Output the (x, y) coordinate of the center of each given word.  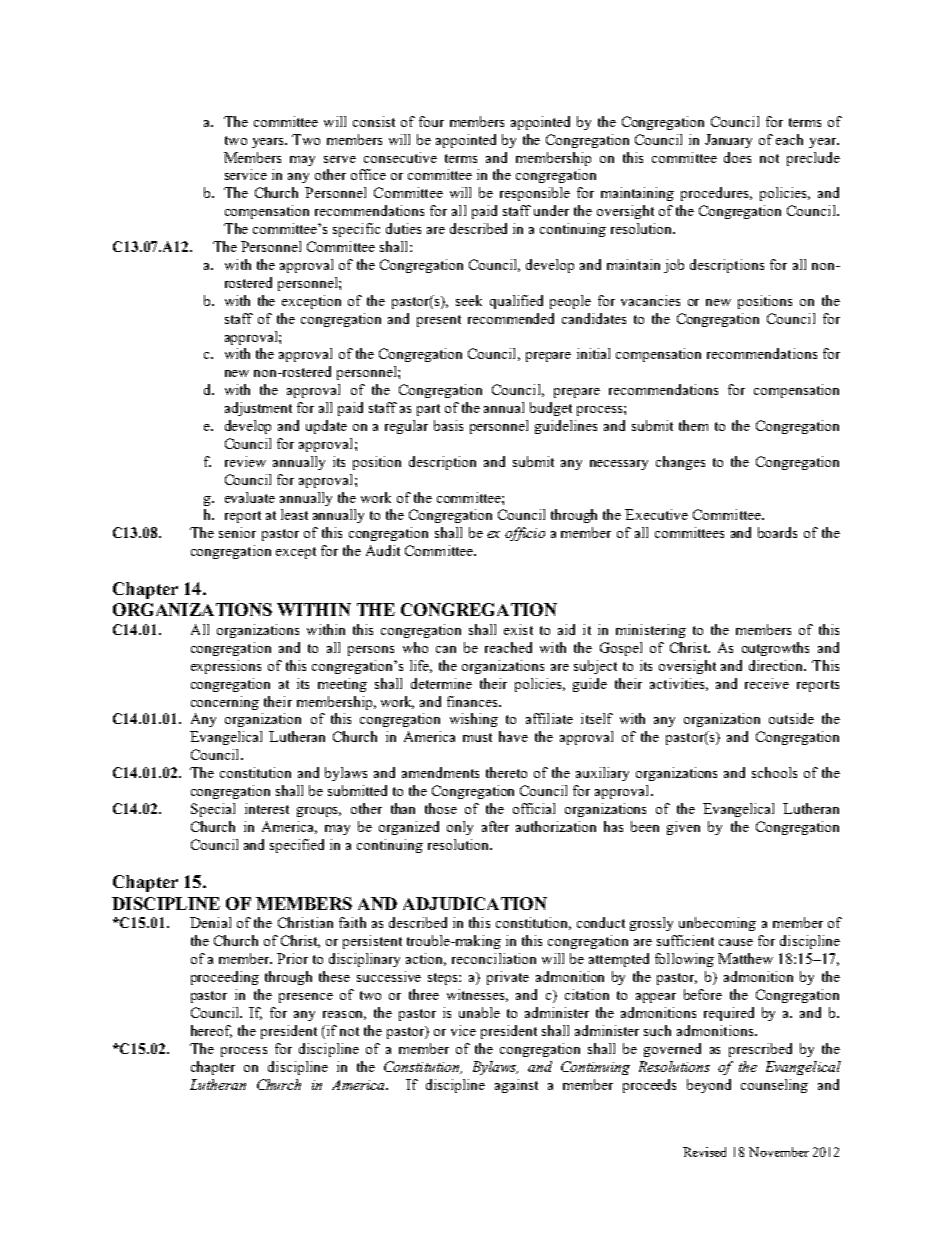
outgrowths (775, 649)
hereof (211, 1031)
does (737, 157)
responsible (535, 194)
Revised (704, 1152)
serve (340, 159)
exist (518, 629)
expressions (226, 667)
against (516, 1086)
